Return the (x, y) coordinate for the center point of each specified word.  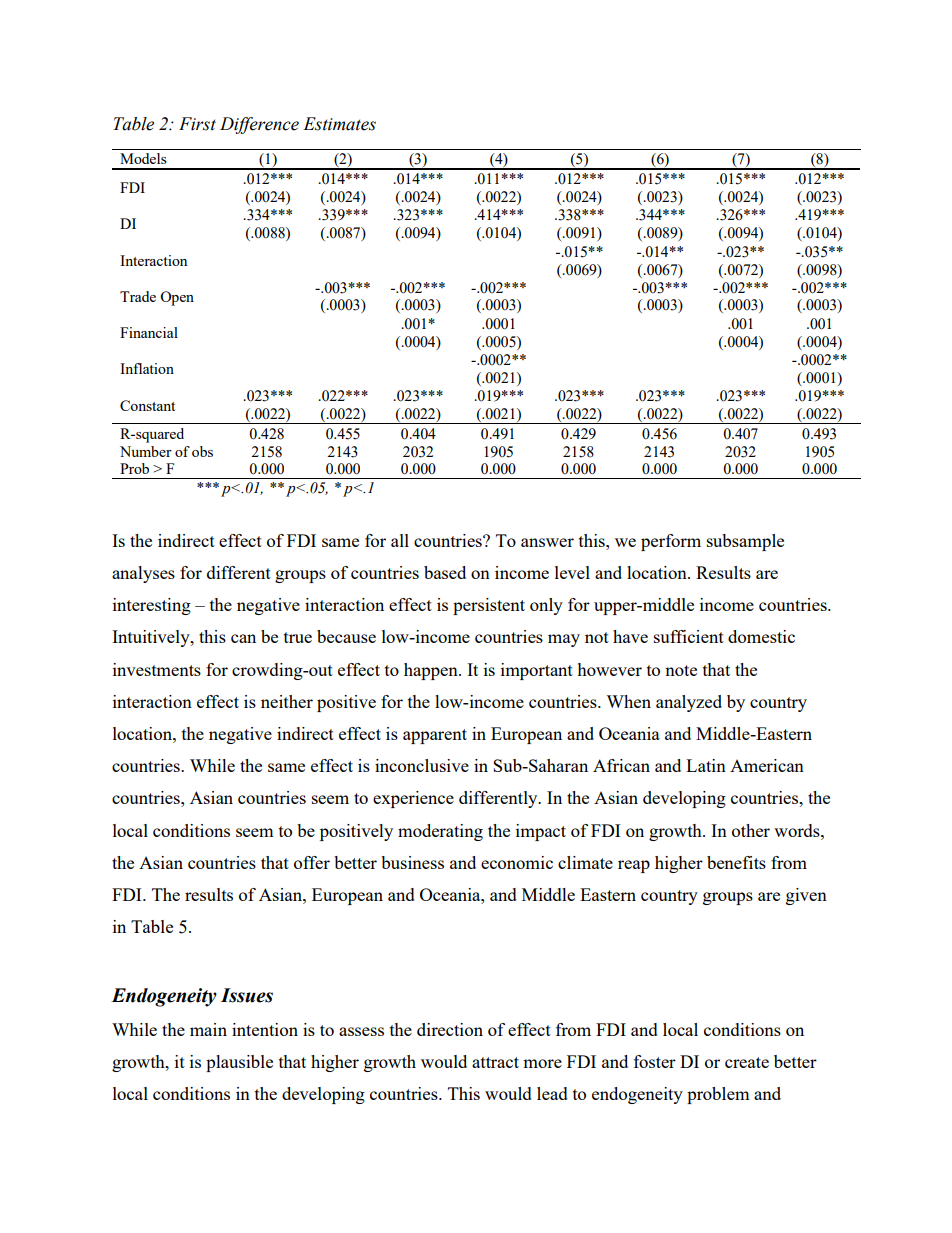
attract (495, 1062)
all (400, 540)
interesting (152, 606)
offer (312, 862)
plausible (239, 1063)
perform (671, 542)
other (751, 830)
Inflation (147, 368)
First (197, 124)
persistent (489, 606)
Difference (259, 125)
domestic (761, 636)
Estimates (339, 124)
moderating (440, 832)
